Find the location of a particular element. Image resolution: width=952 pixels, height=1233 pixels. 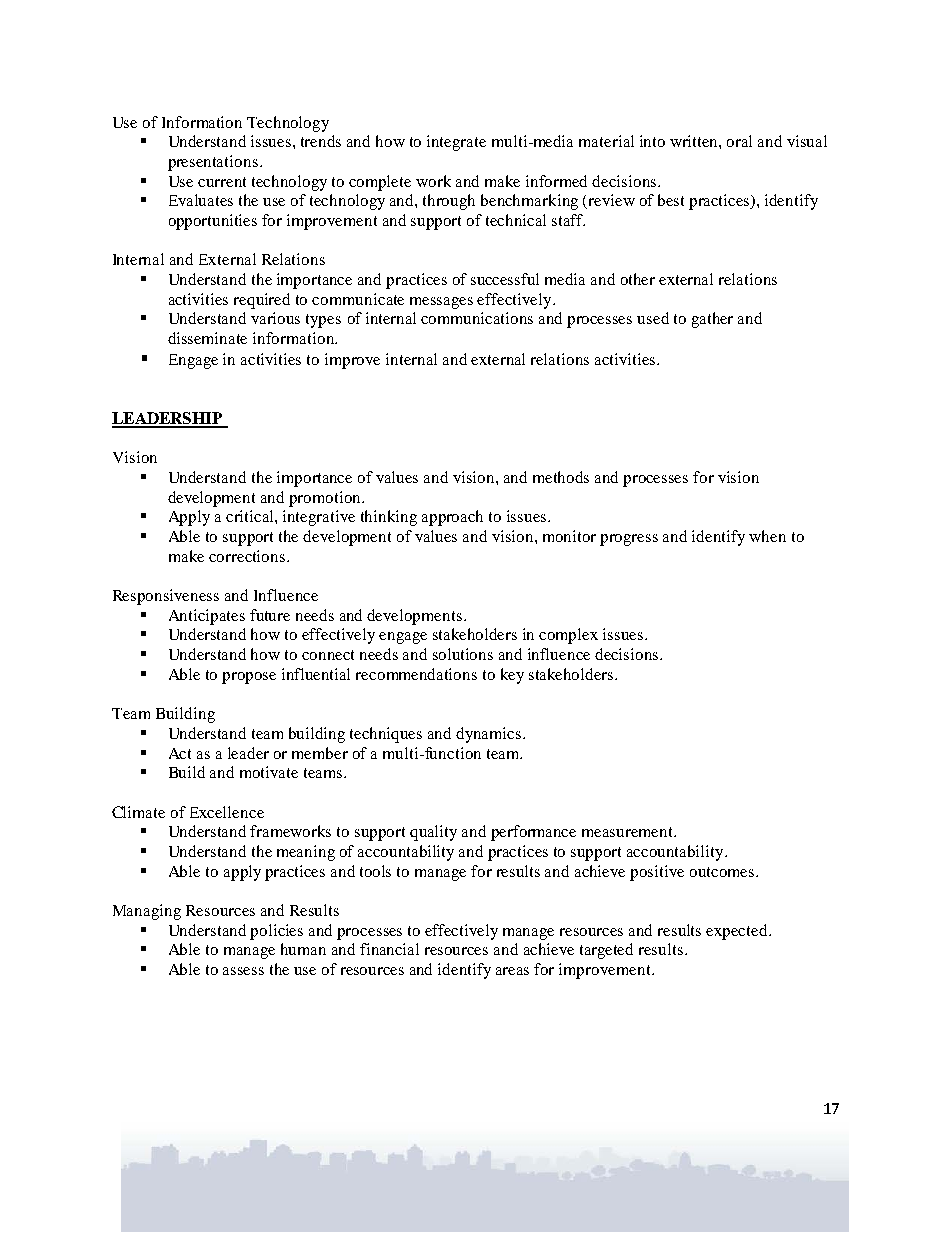

oral is located at coordinates (739, 141).
